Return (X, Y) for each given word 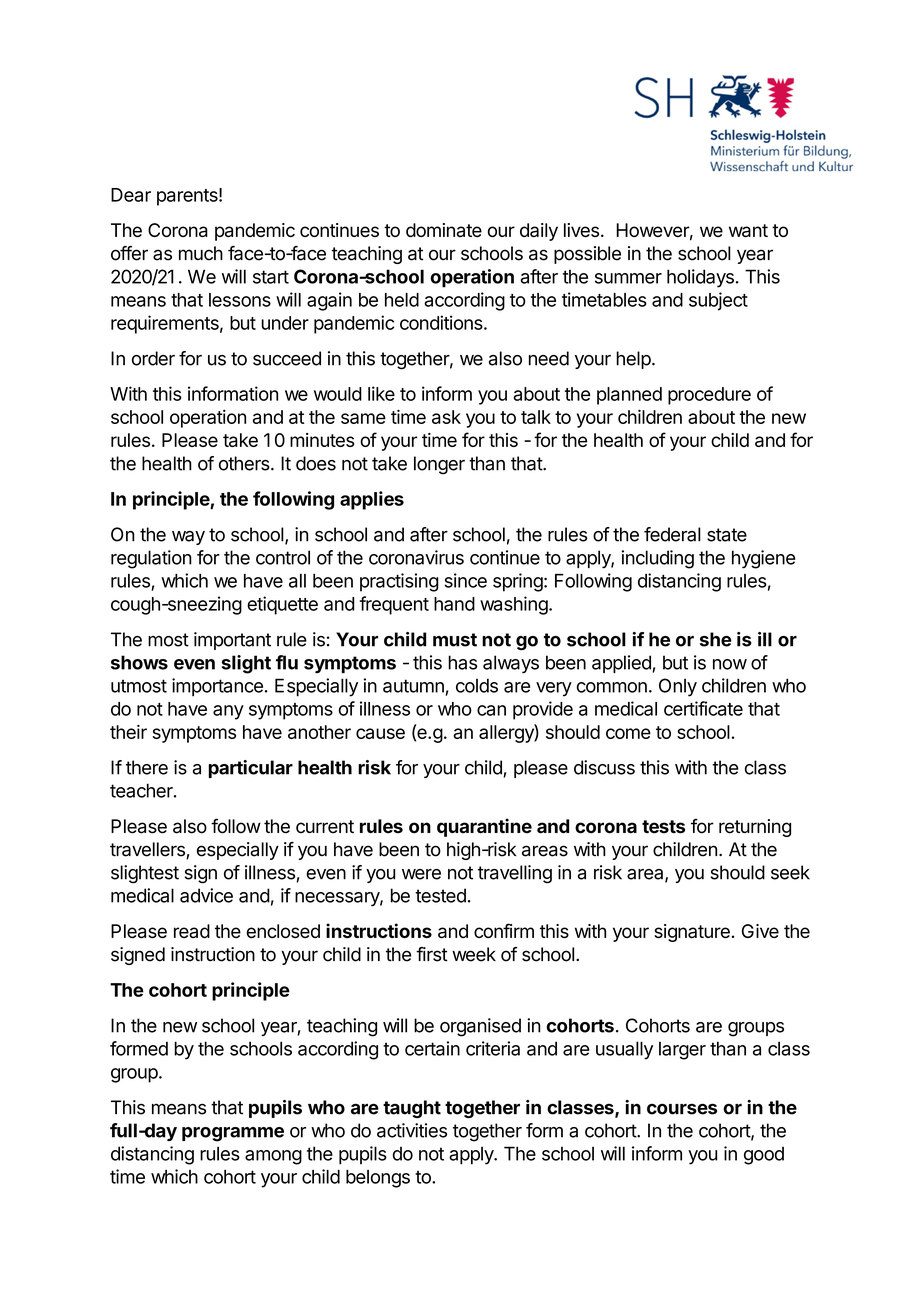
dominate (444, 230)
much (201, 253)
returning (755, 828)
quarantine (484, 827)
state (727, 535)
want (748, 230)
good (764, 1156)
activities (412, 1130)
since (465, 580)
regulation (151, 559)
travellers (148, 850)
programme (233, 1134)
